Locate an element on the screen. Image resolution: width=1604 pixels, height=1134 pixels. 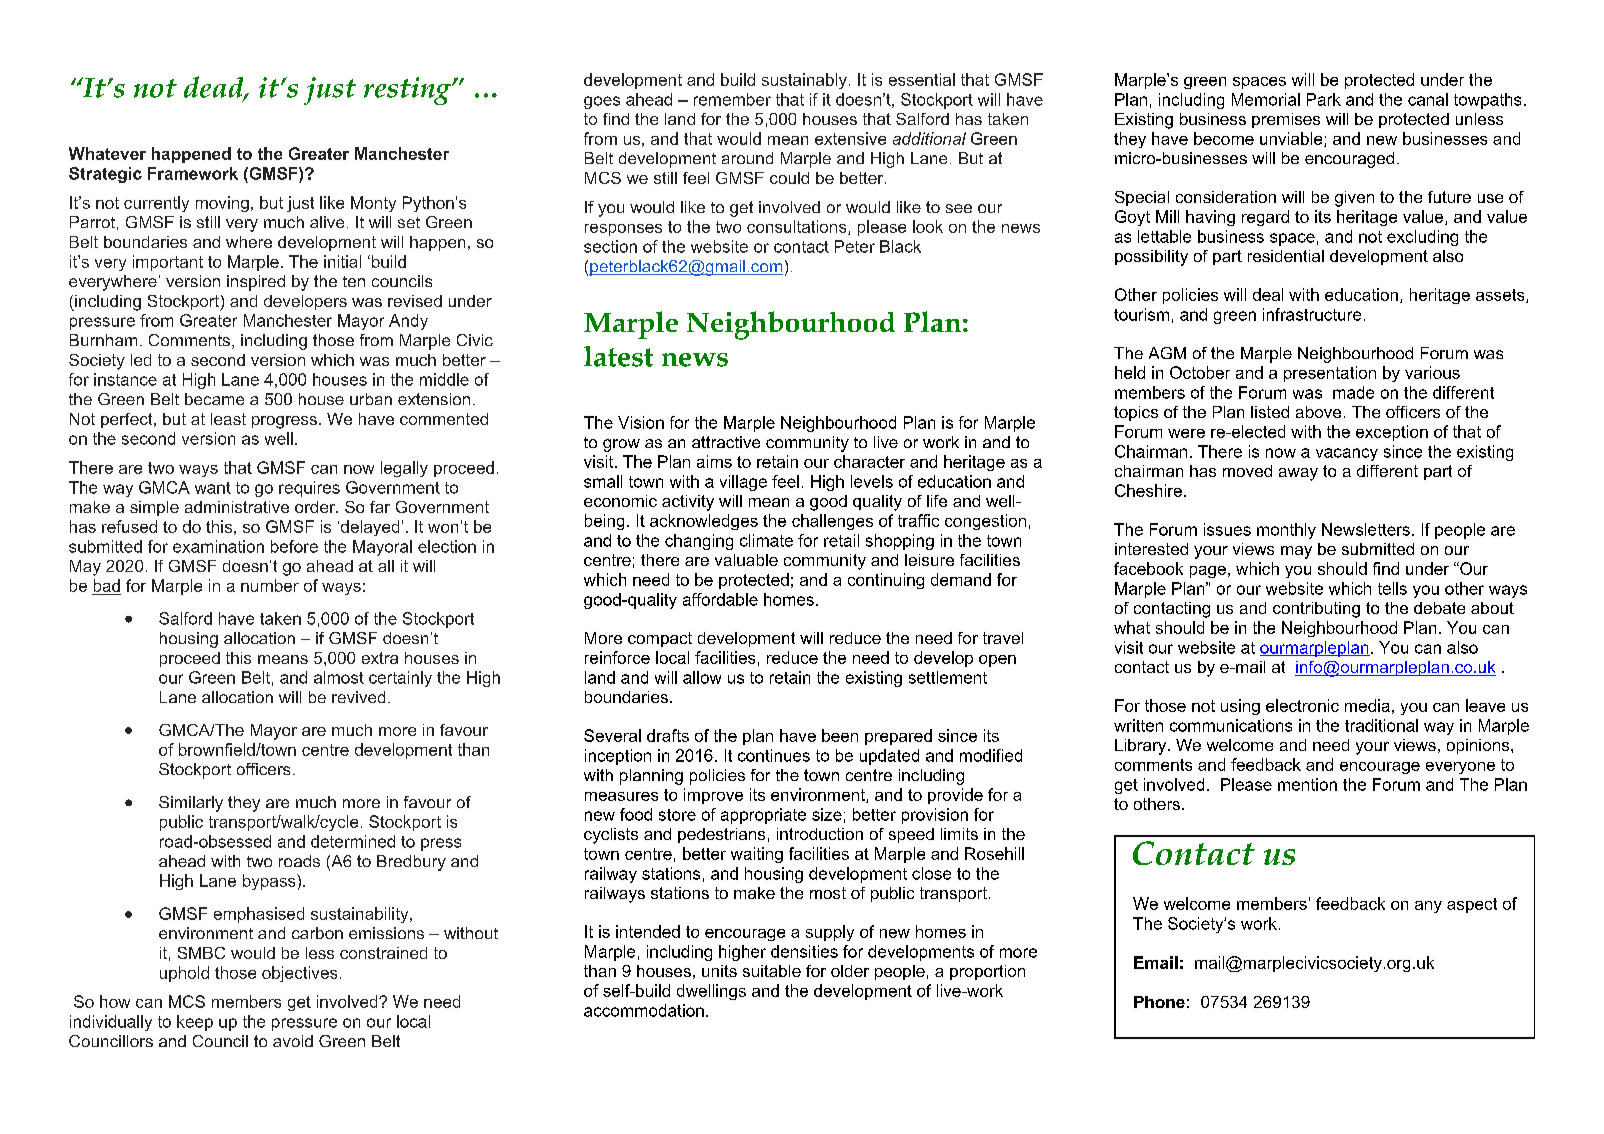
infrastructure is located at coordinates (1312, 314).
